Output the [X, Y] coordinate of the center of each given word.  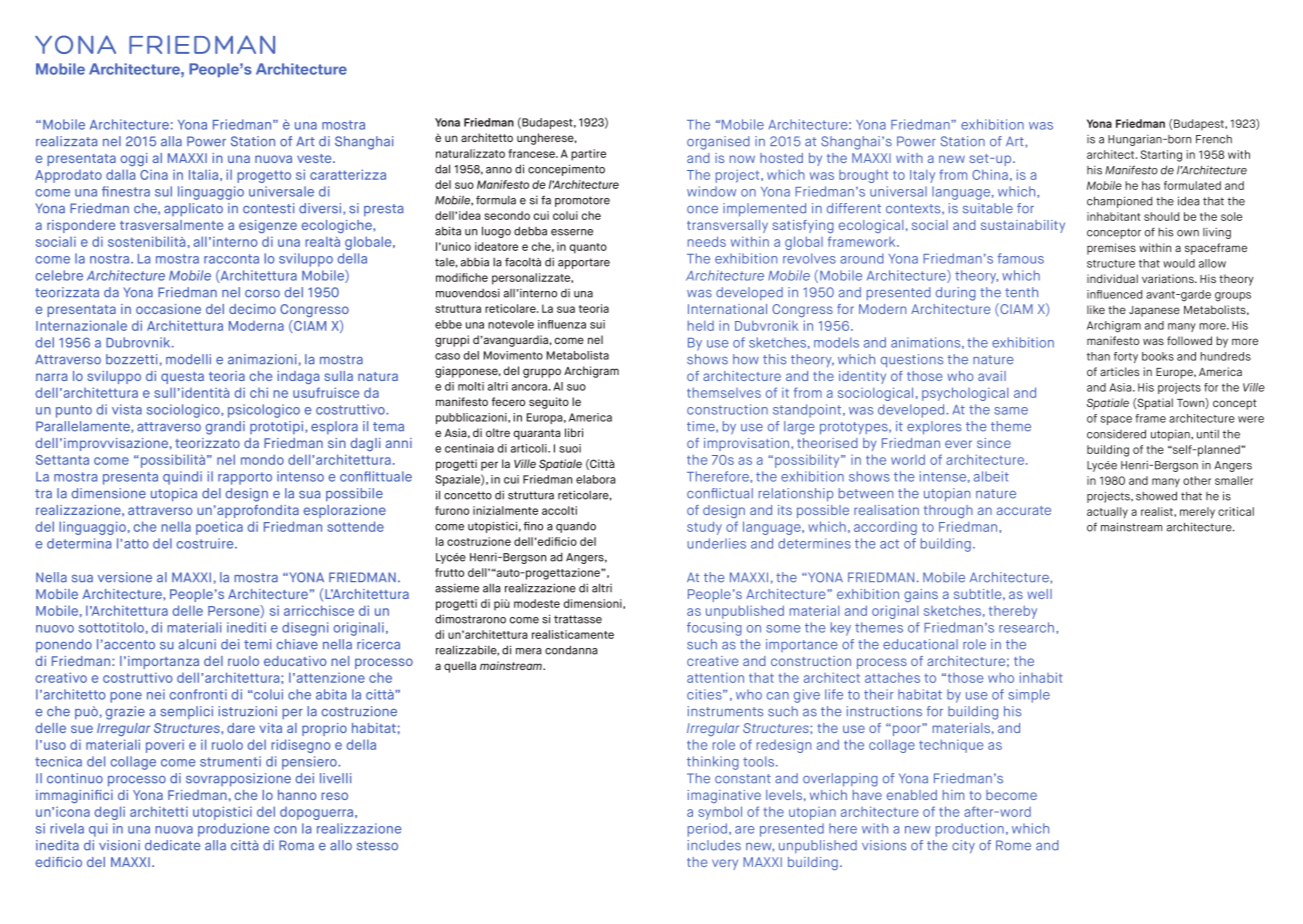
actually [1107, 512]
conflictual [720, 493]
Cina [154, 174]
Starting [1161, 156]
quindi [182, 478]
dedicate [172, 845]
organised [718, 143]
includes [714, 845]
